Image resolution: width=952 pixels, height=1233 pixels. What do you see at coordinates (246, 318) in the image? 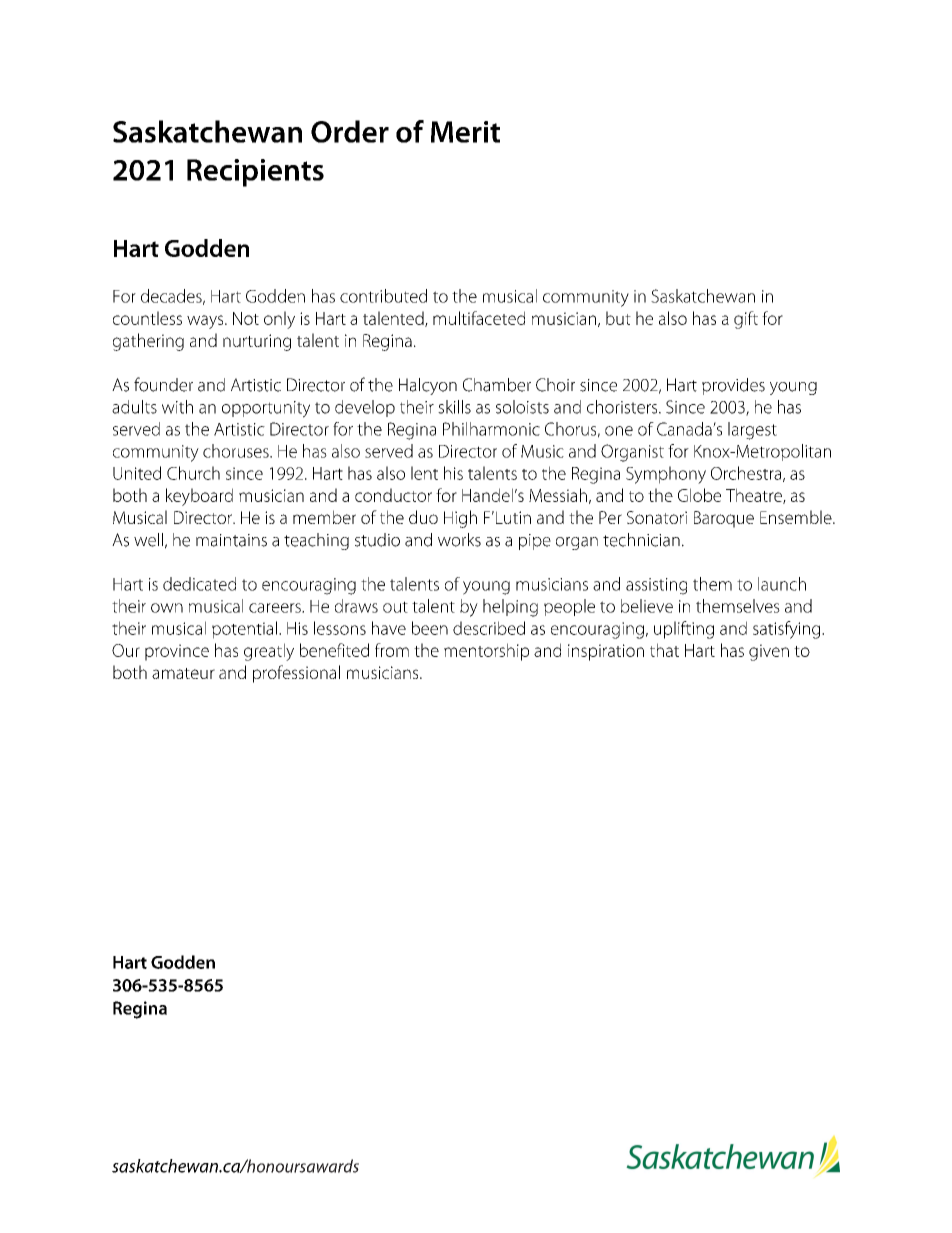
I see `Not` at bounding box center [246, 318].
